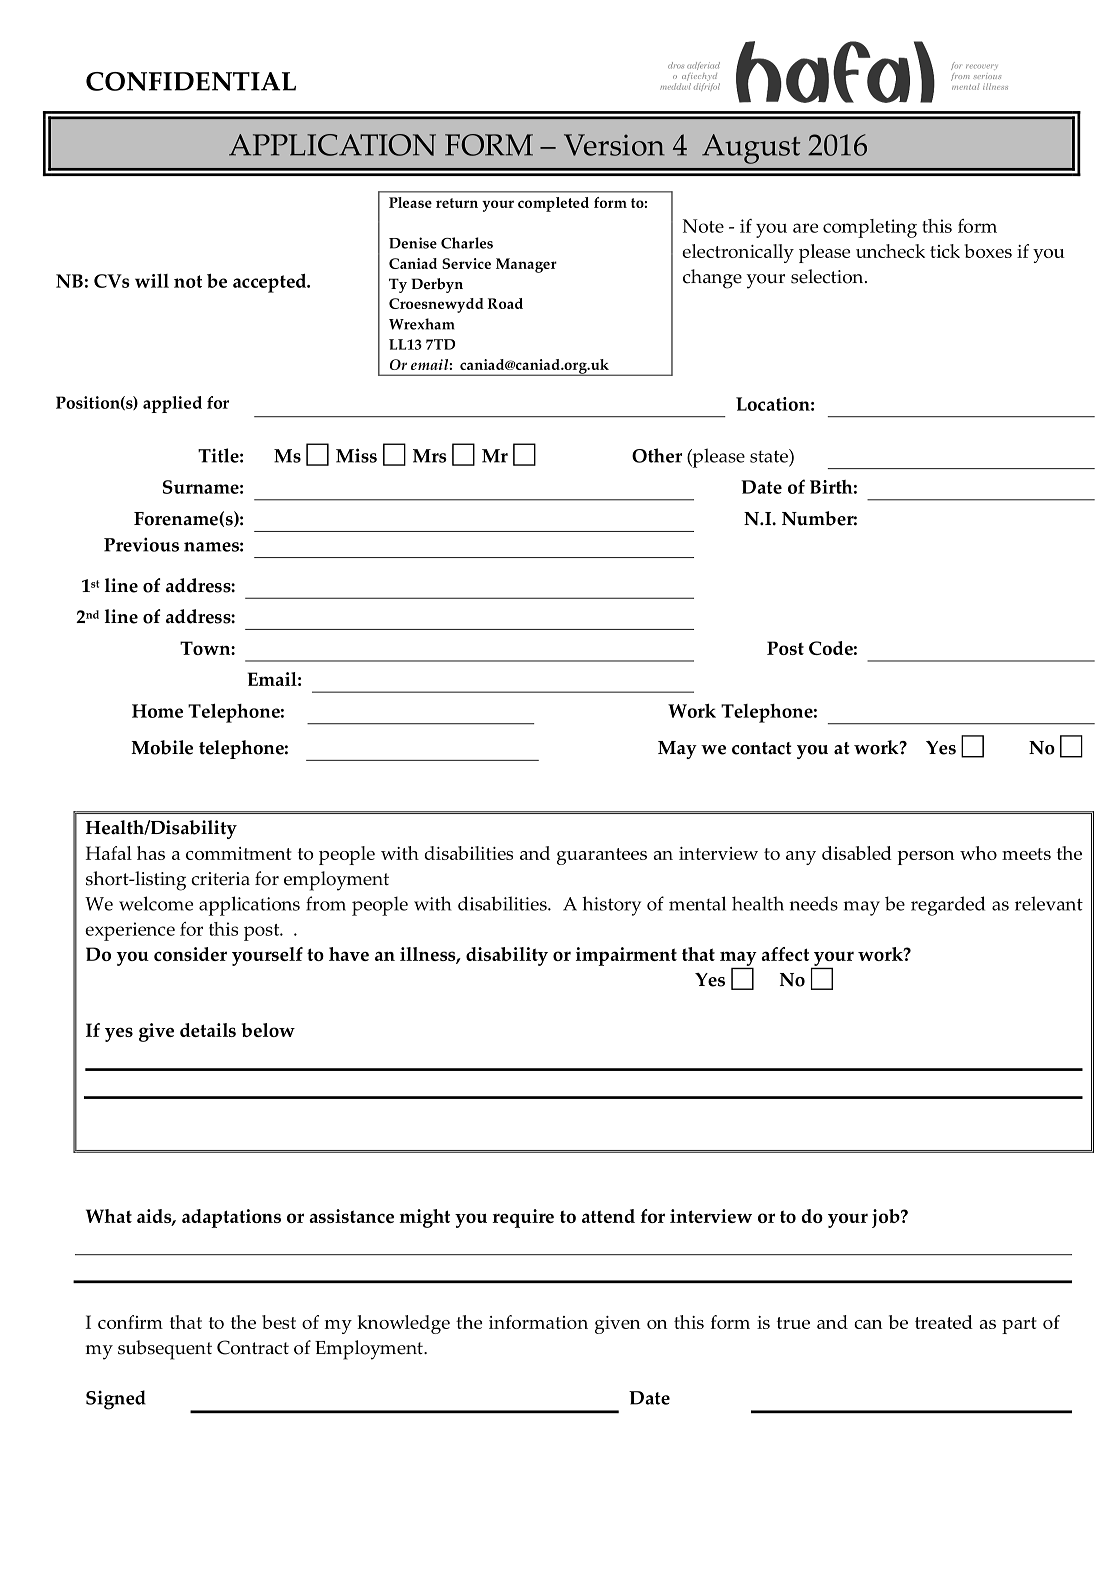 The height and width of the screenshot is (1584, 1120). Describe the element at coordinates (602, 856) in the screenshot. I see `guarantees` at that location.
